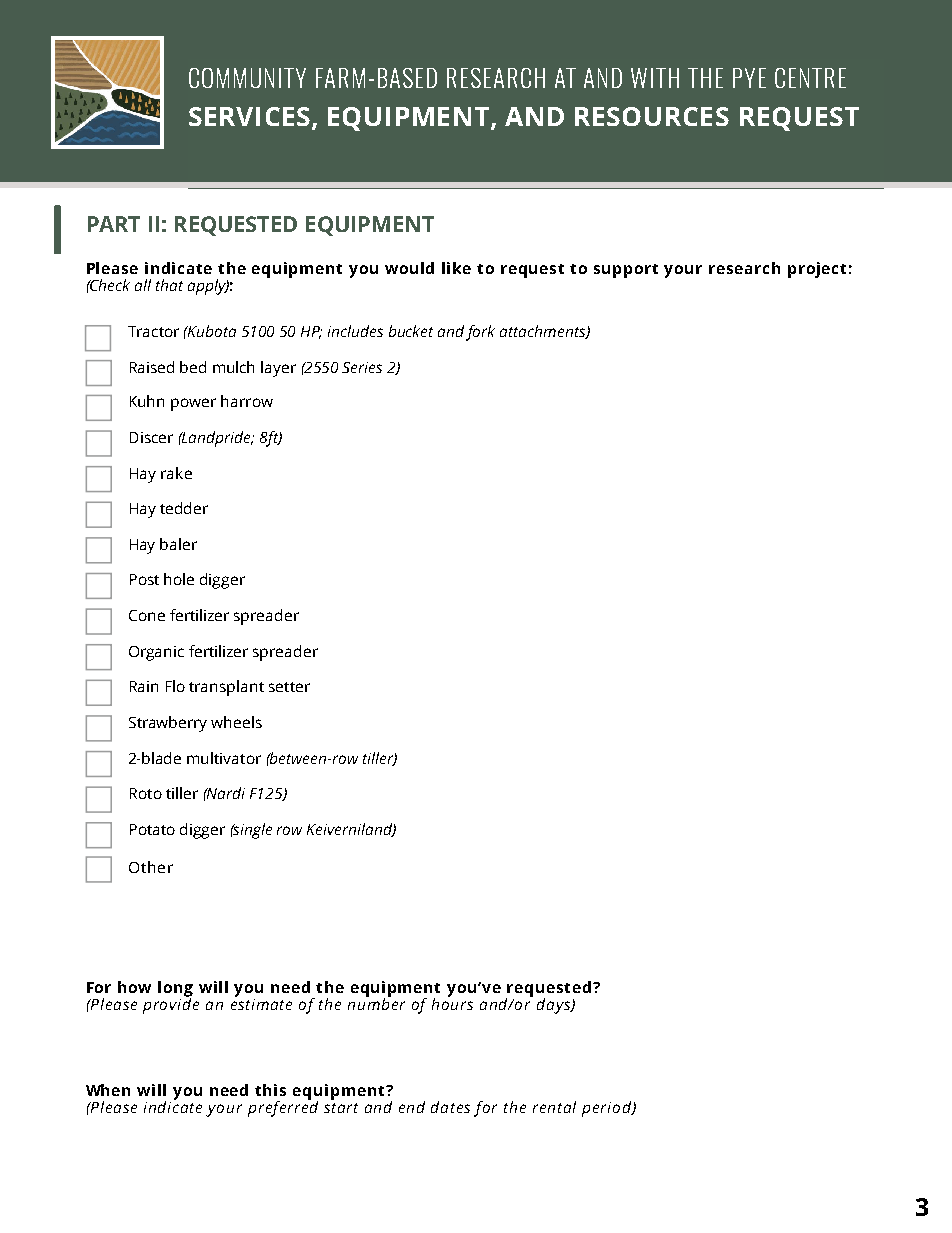  What do you see at coordinates (652, 116) in the screenshot?
I see `RESOURCES` at bounding box center [652, 116].
